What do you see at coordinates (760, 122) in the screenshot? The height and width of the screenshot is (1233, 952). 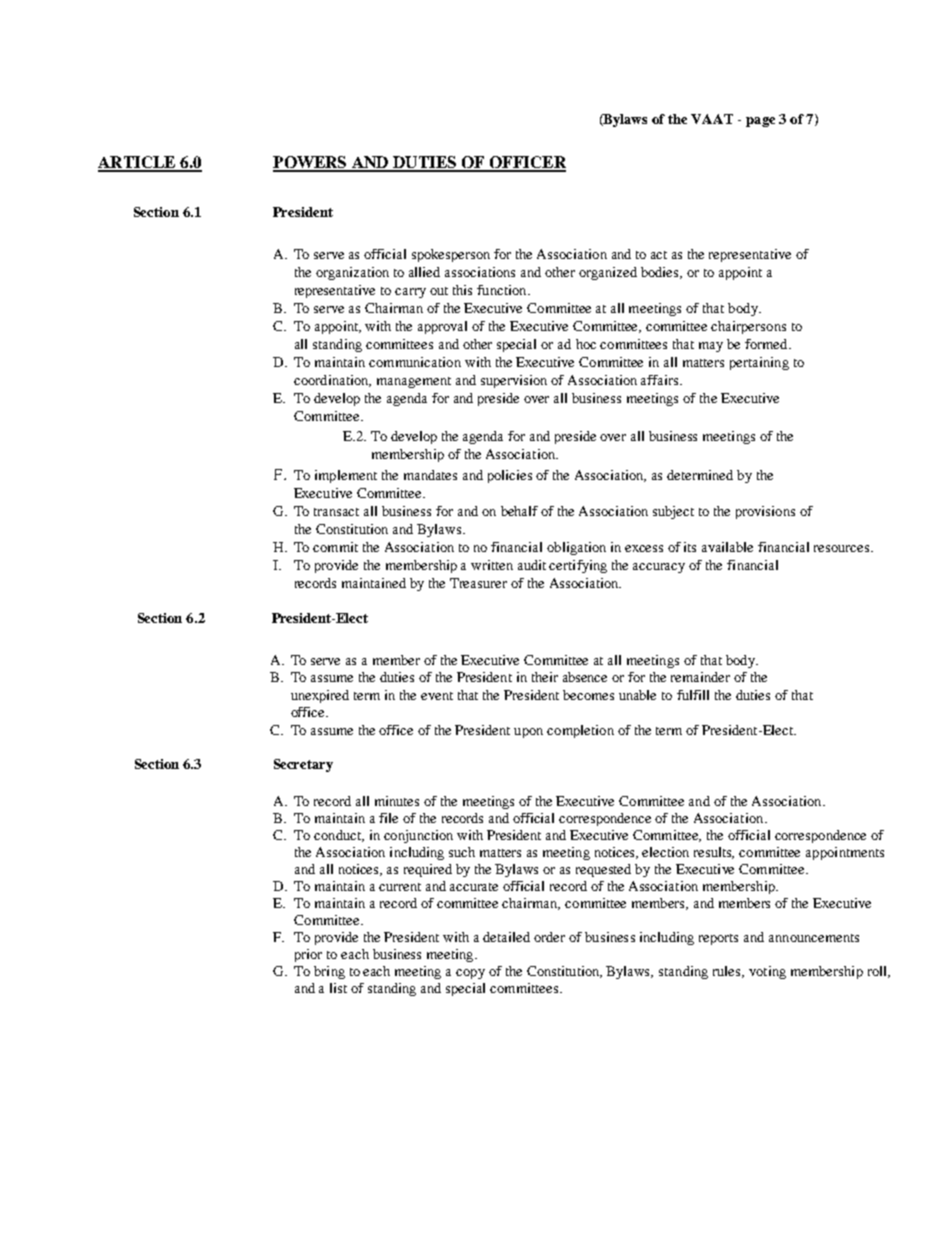 I see `page` at bounding box center [760, 122].
